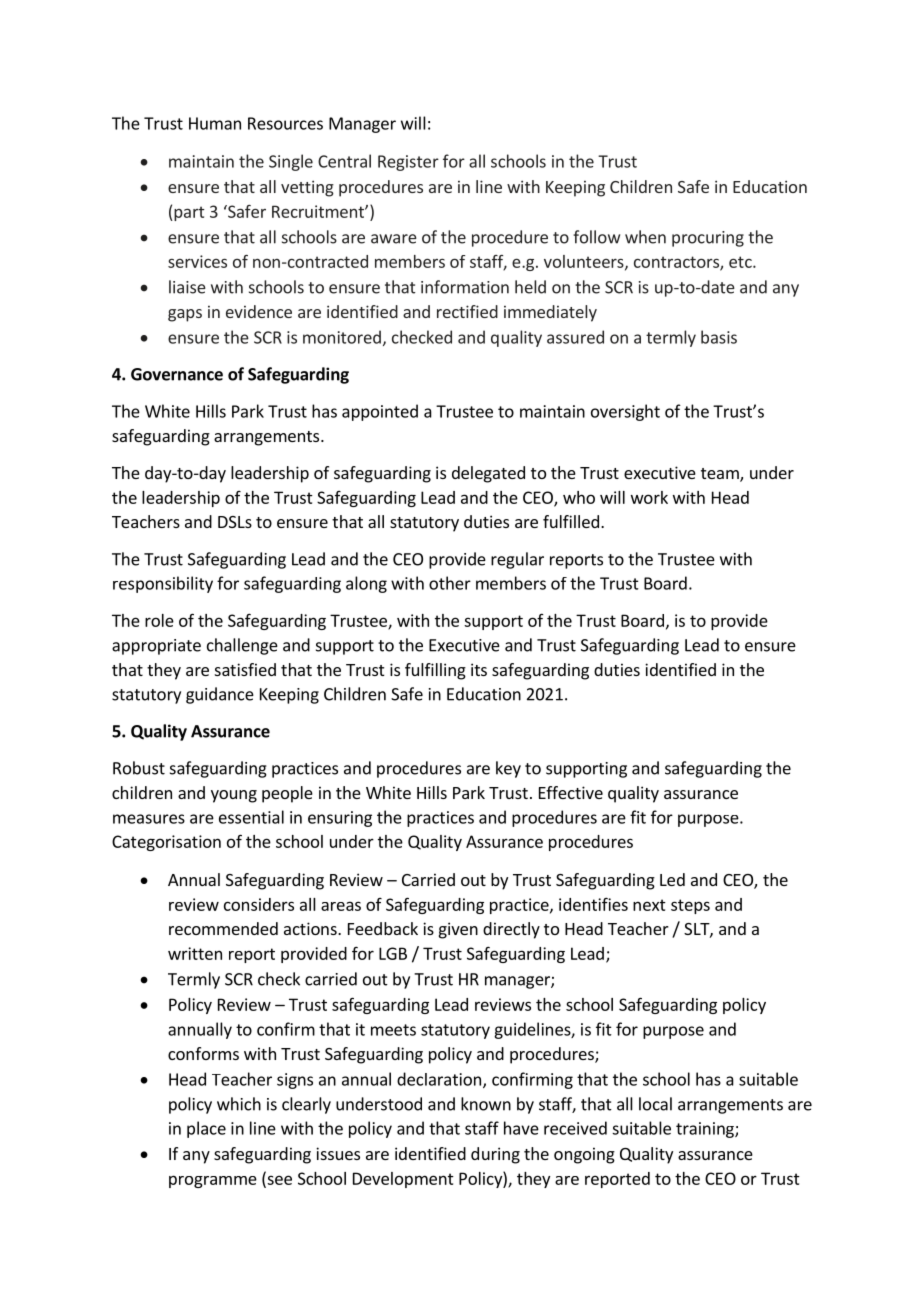 This screenshot has height=1308, width=924. I want to click on given, so click(458, 930).
